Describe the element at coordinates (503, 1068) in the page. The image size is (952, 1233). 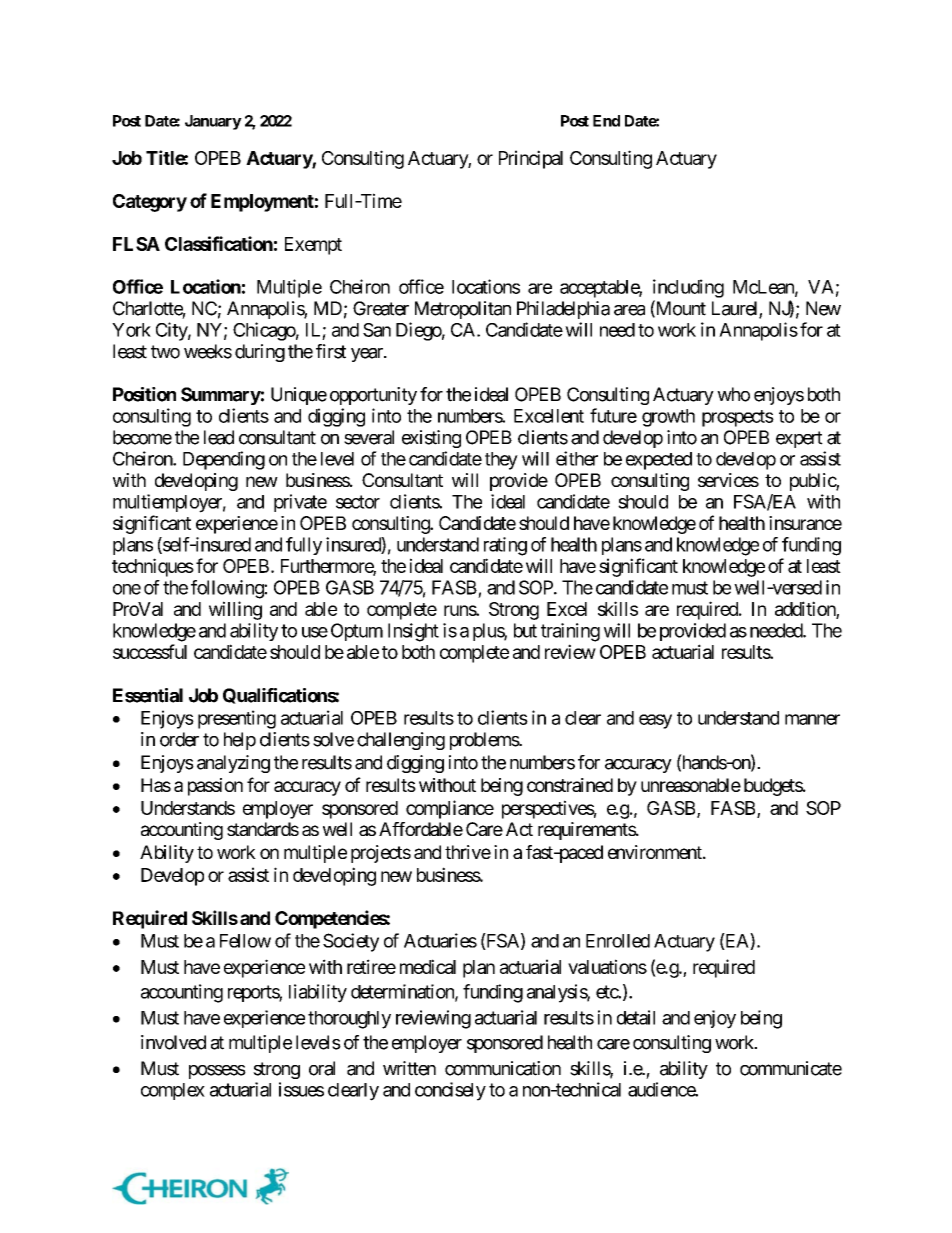
I see `communication` at that location.
